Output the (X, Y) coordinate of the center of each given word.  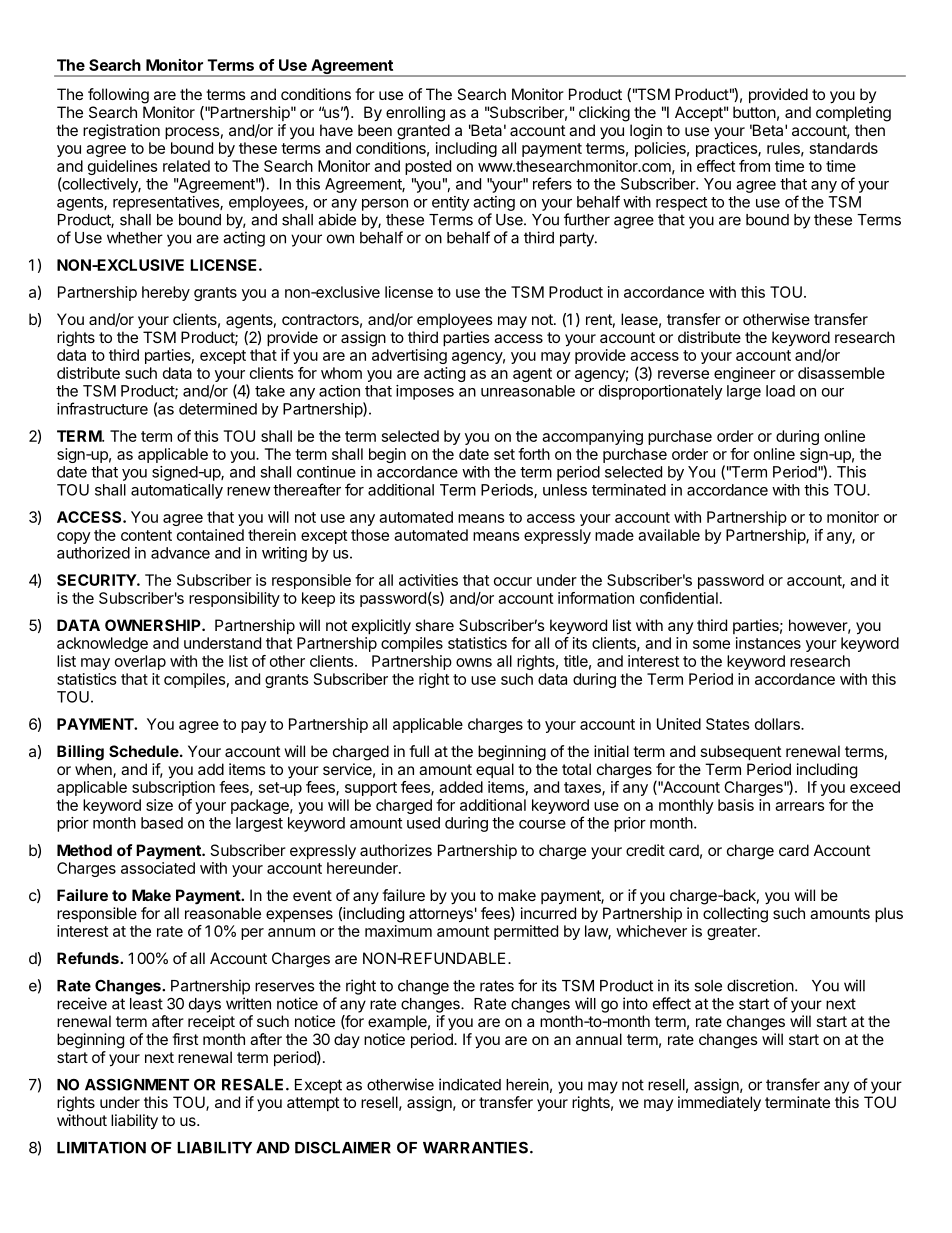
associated (158, 868)
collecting (735, 915)
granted (423, 132)
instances (768, 643)
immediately (719, 1104)
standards (844, 148)
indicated (470, 1084)
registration (121, 132)
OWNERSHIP (154, 625)
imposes (425, 392)
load (780, 391)
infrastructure (102, 408)
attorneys (441, 915)
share (434, 625)
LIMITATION (101, 1148)
